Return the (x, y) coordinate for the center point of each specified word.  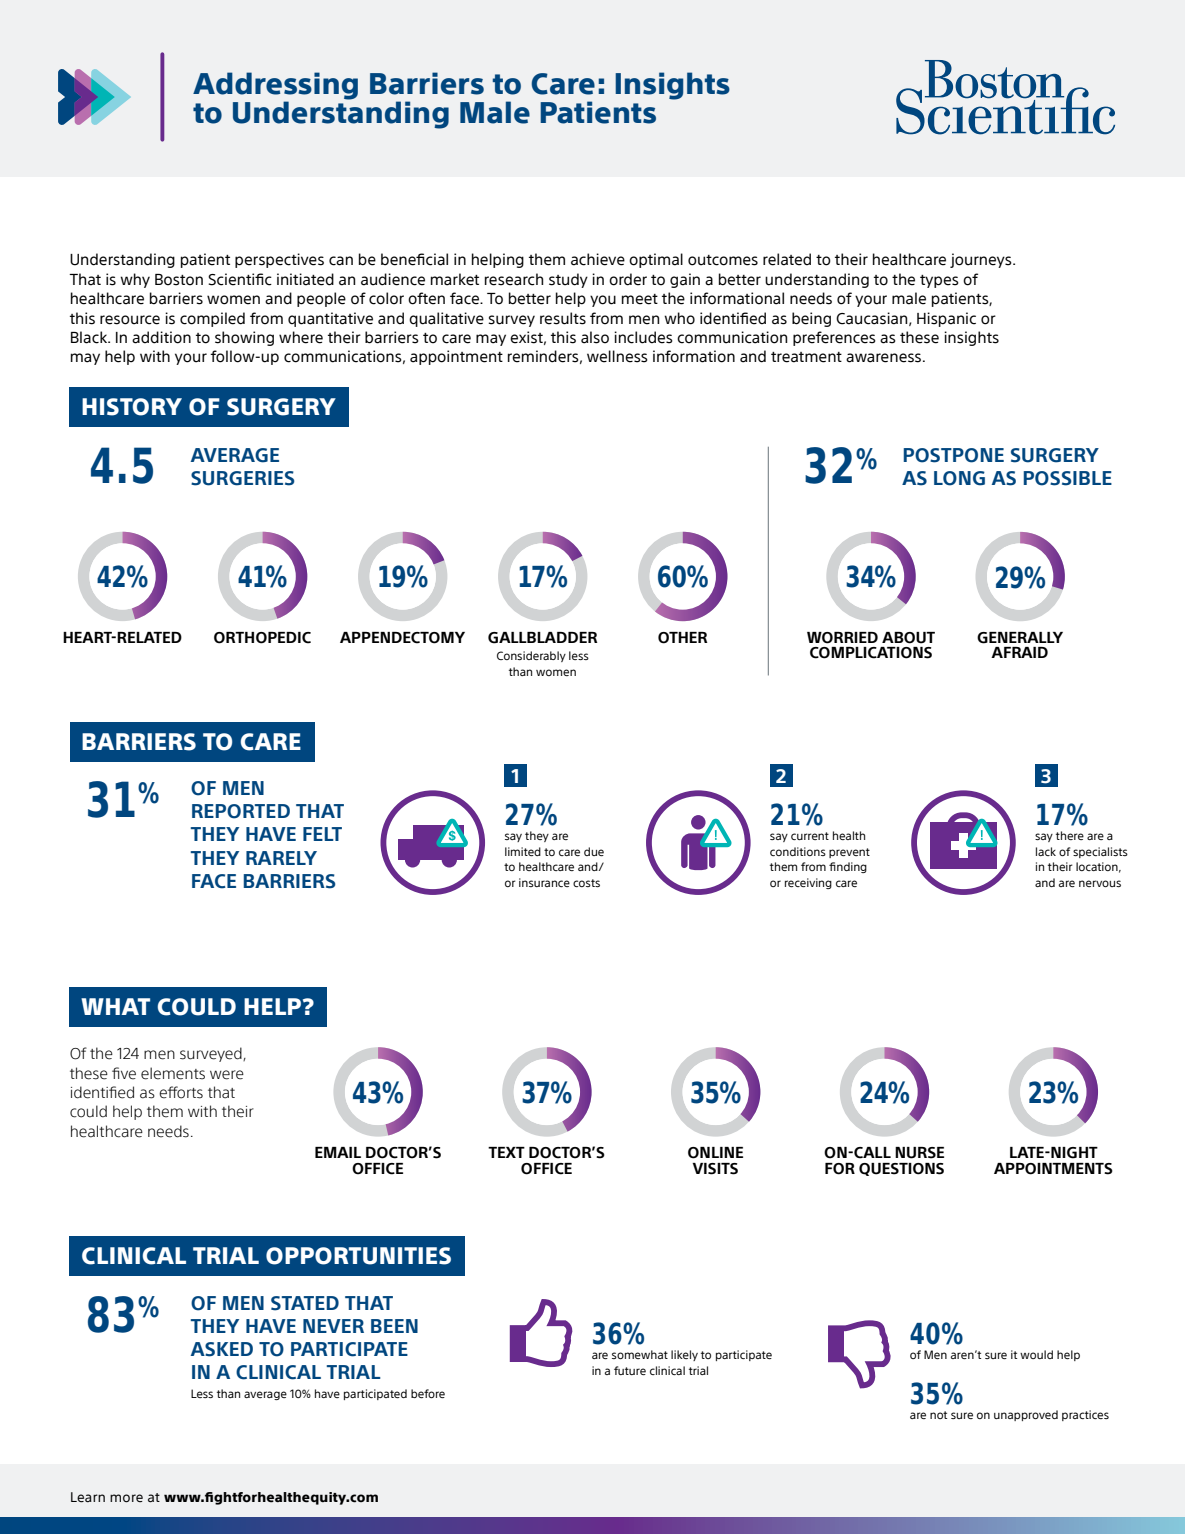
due (594, 851)
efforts (181, 1092)
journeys (982, 260)
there (1070, 835)
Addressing (275, 87)
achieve (598, 259)
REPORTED (241, 811)
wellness (617, 356)
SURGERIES (243, 478)
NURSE (919, 1153)
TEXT (506, 1152)
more (126, 1498)
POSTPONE (954, 455)
